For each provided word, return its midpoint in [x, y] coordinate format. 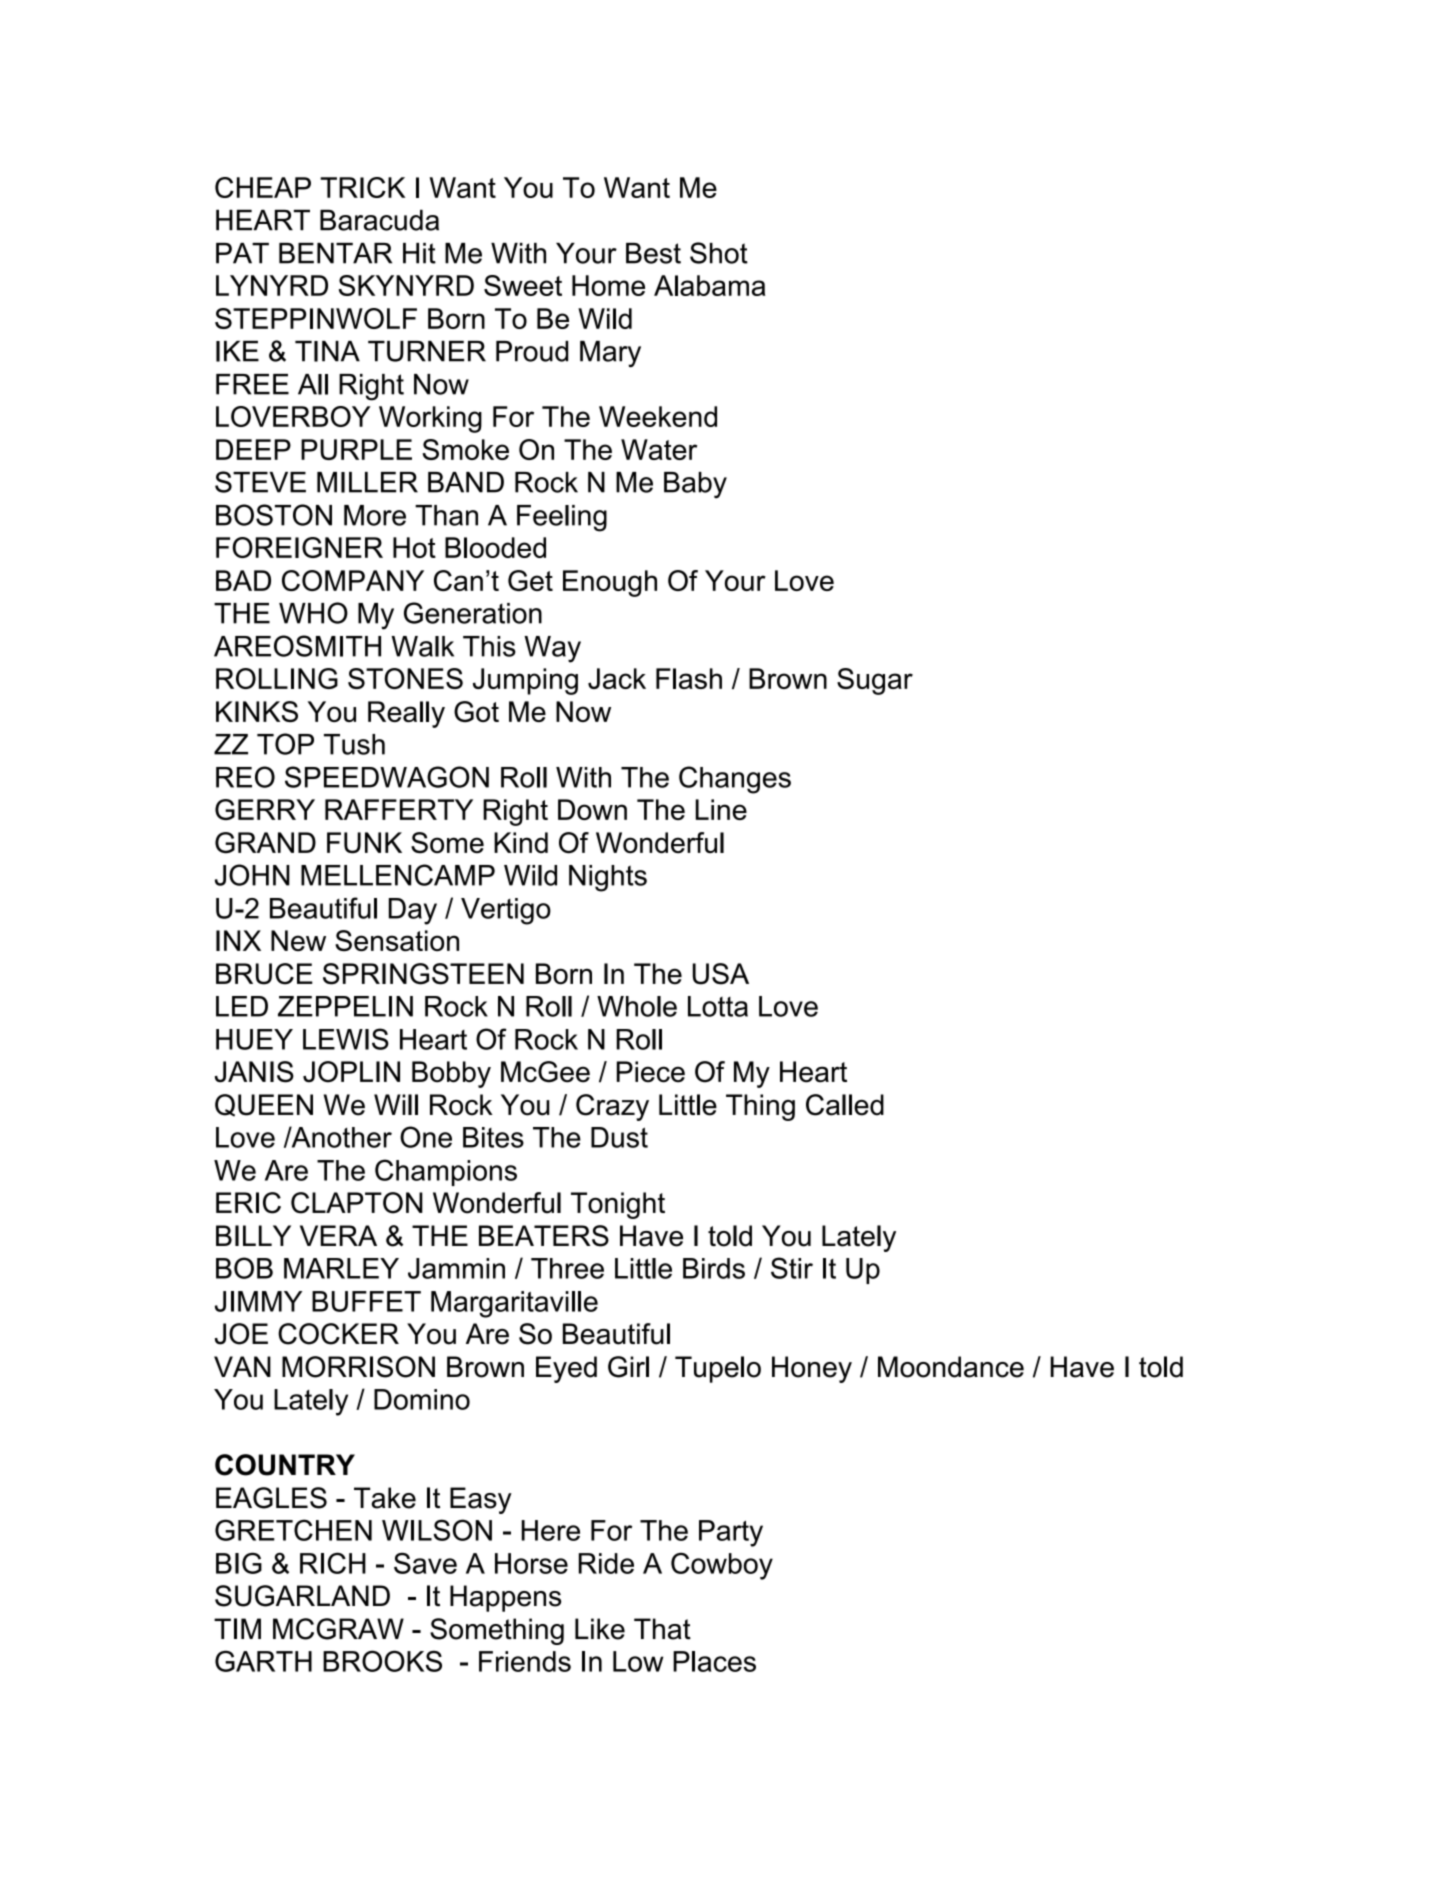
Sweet [523, 285]
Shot [719, 253]
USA [721, 974]
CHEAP [263, 187]
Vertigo [506, 911]
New [298, 940]
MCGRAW [338, 1629]
